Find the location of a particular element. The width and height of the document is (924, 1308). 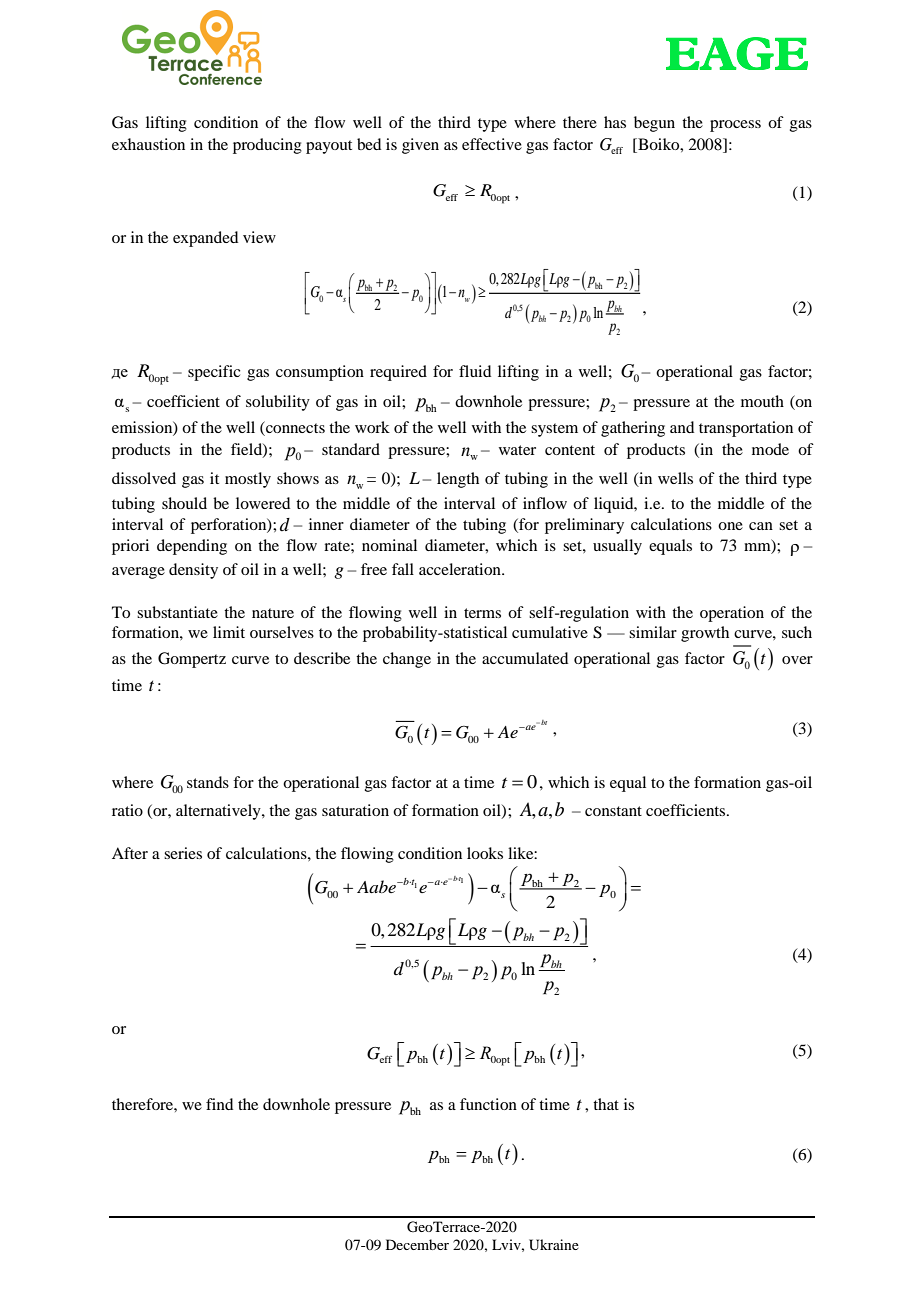

producing is located at coordinates (267, 146).
